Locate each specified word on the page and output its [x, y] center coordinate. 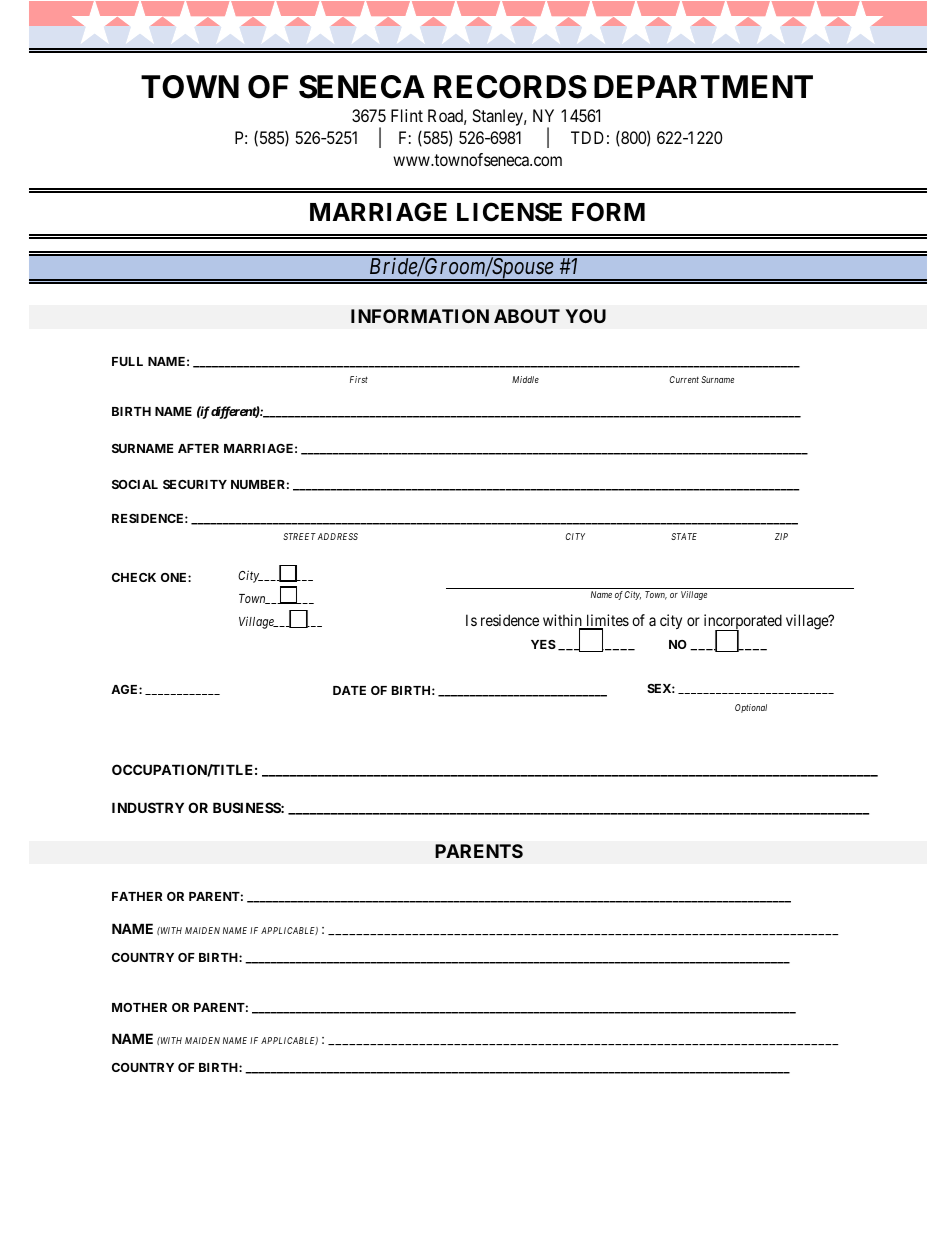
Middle [525, 379]
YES [543, 644]
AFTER [198, 448]
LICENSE [509, 212]
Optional [751, 708]
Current [684, 379]
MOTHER [139, 1007]
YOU [585, 316]
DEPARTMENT [703, 86]
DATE [349, 690]
